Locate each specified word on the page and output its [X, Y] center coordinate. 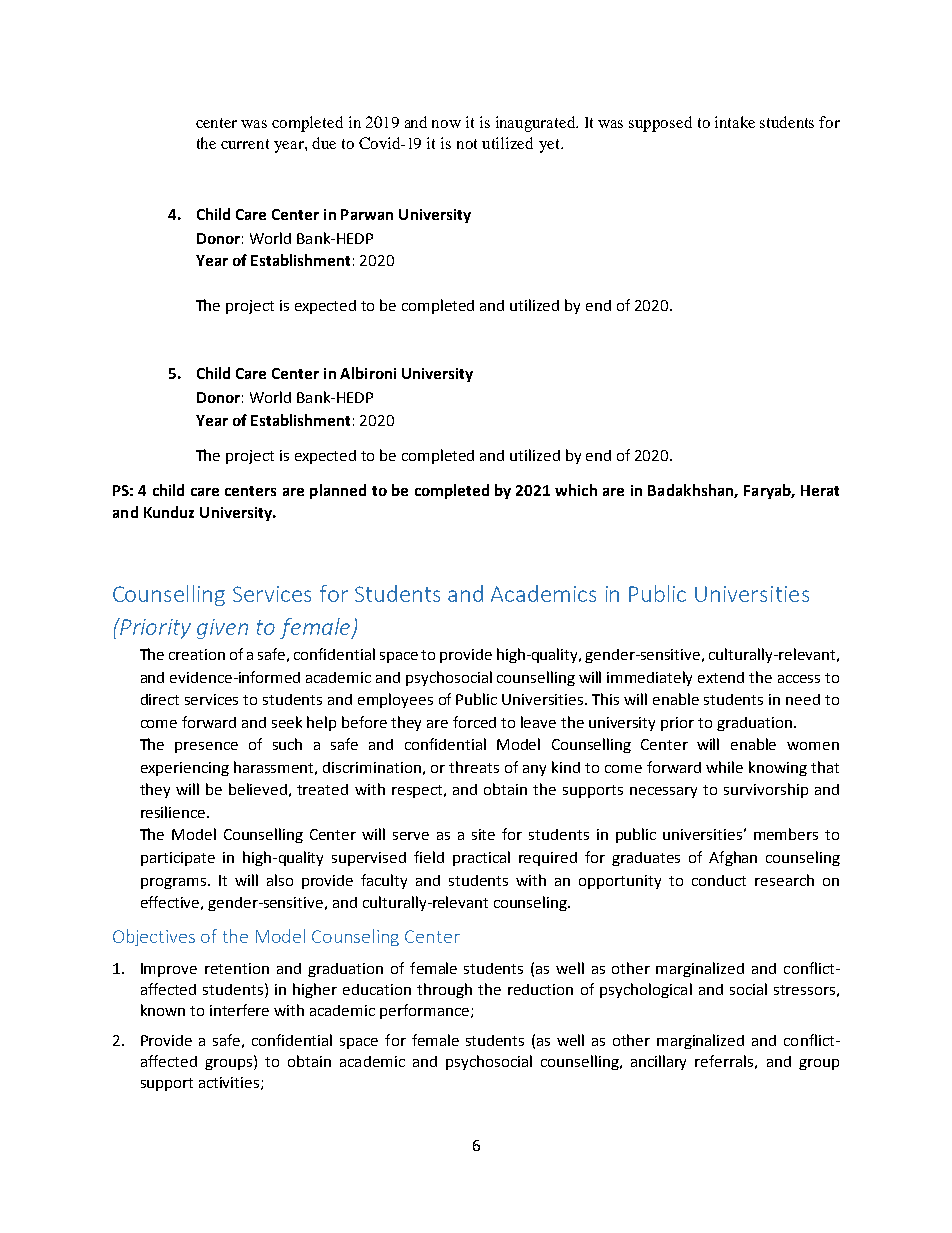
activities [230, 1083]
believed [258, 789]
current [245, 144]
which [576, 490]
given [222, 629]
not [467, 144]
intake [735, 122]
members [786, 834]
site [483, 834]
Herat [820, 490]
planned [338, 491]
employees [395, 700]
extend [721, 677]
